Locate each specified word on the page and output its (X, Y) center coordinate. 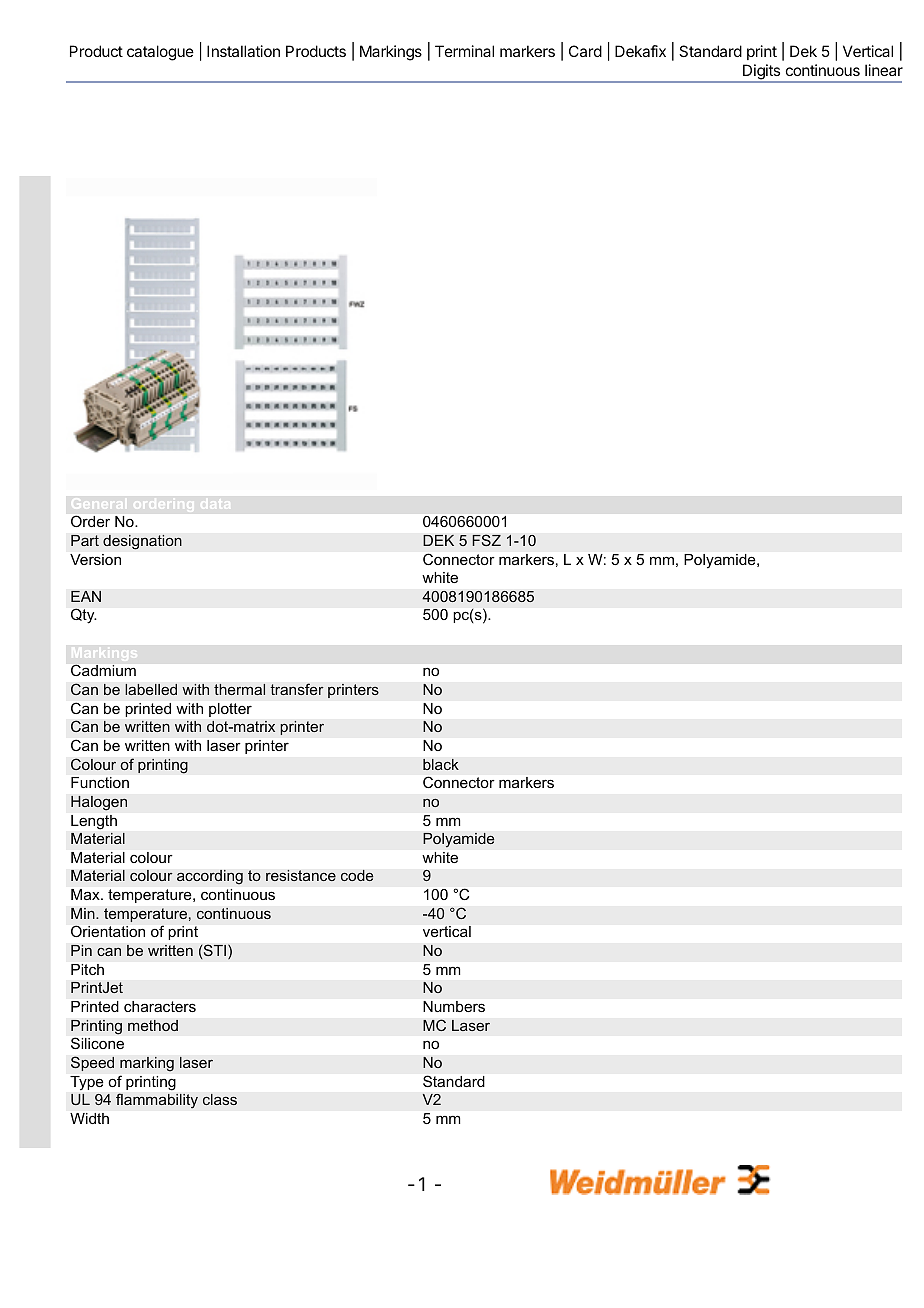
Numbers (454, 1006)
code (357, 875)
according (210, 877)
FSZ (486, 540)
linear (884, 70)
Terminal (464, 51)
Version (95, 559)
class (220, 1099)
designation (142, 542)
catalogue (160, 53)
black (441, 764)
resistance (301, 875)
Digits (762, 73)
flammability (157, 1101)
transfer (297, 689)
